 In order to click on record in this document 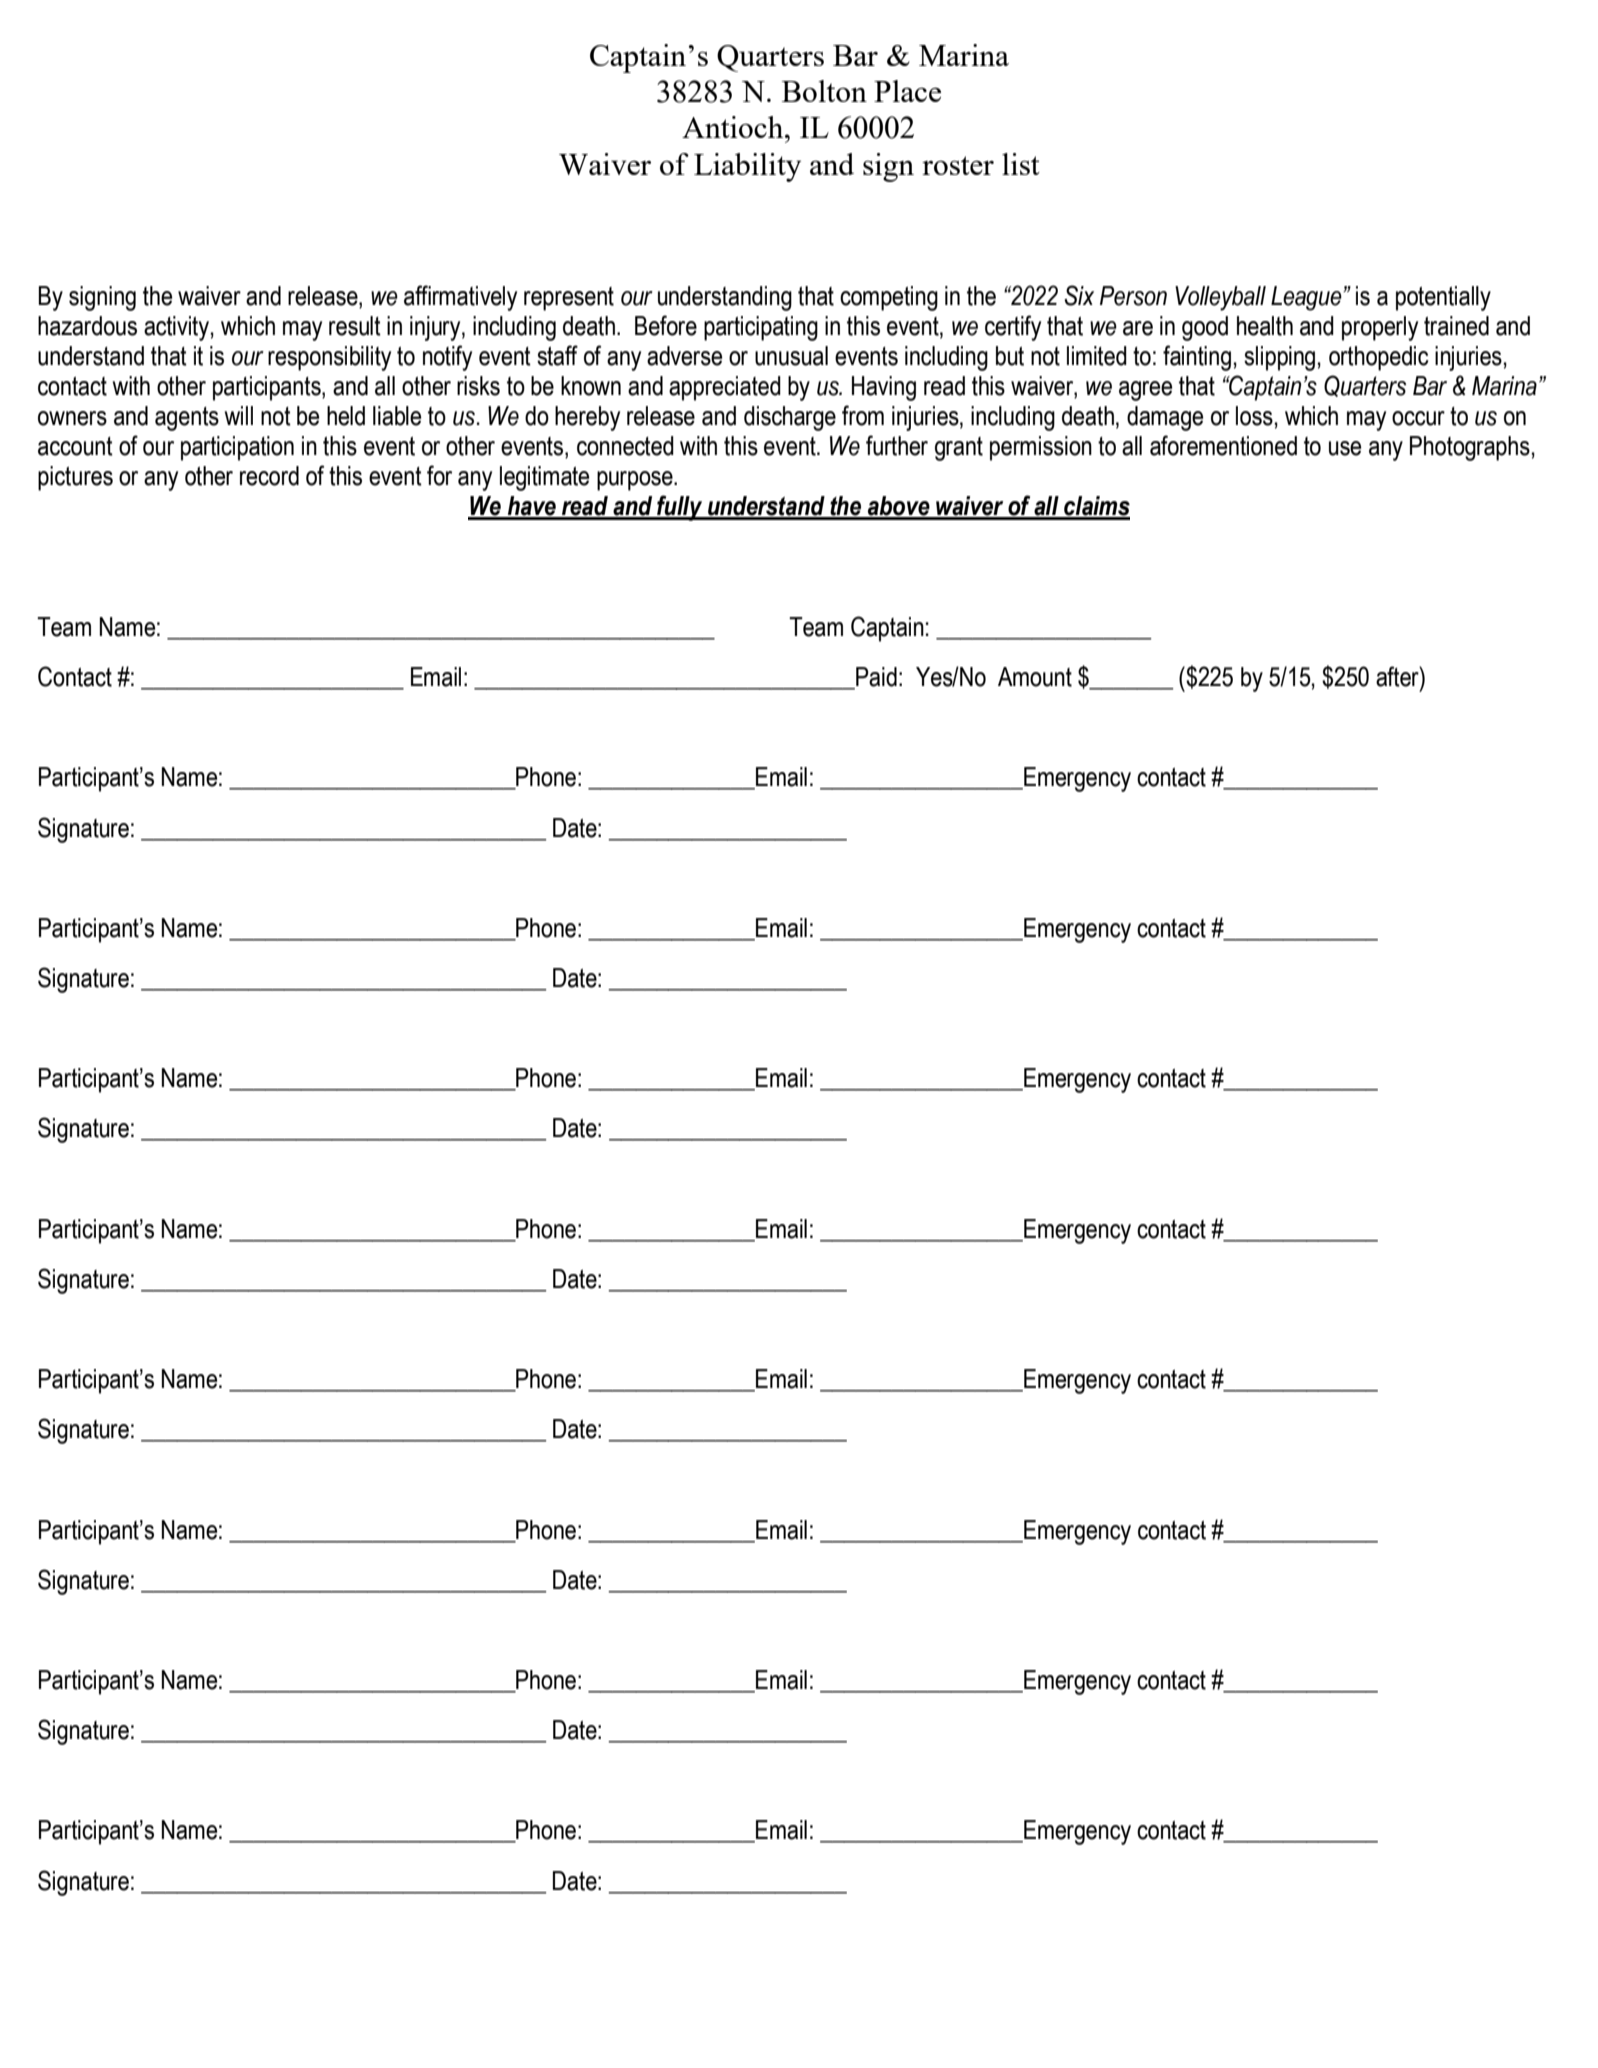, I will do `click(269, 476)`.
